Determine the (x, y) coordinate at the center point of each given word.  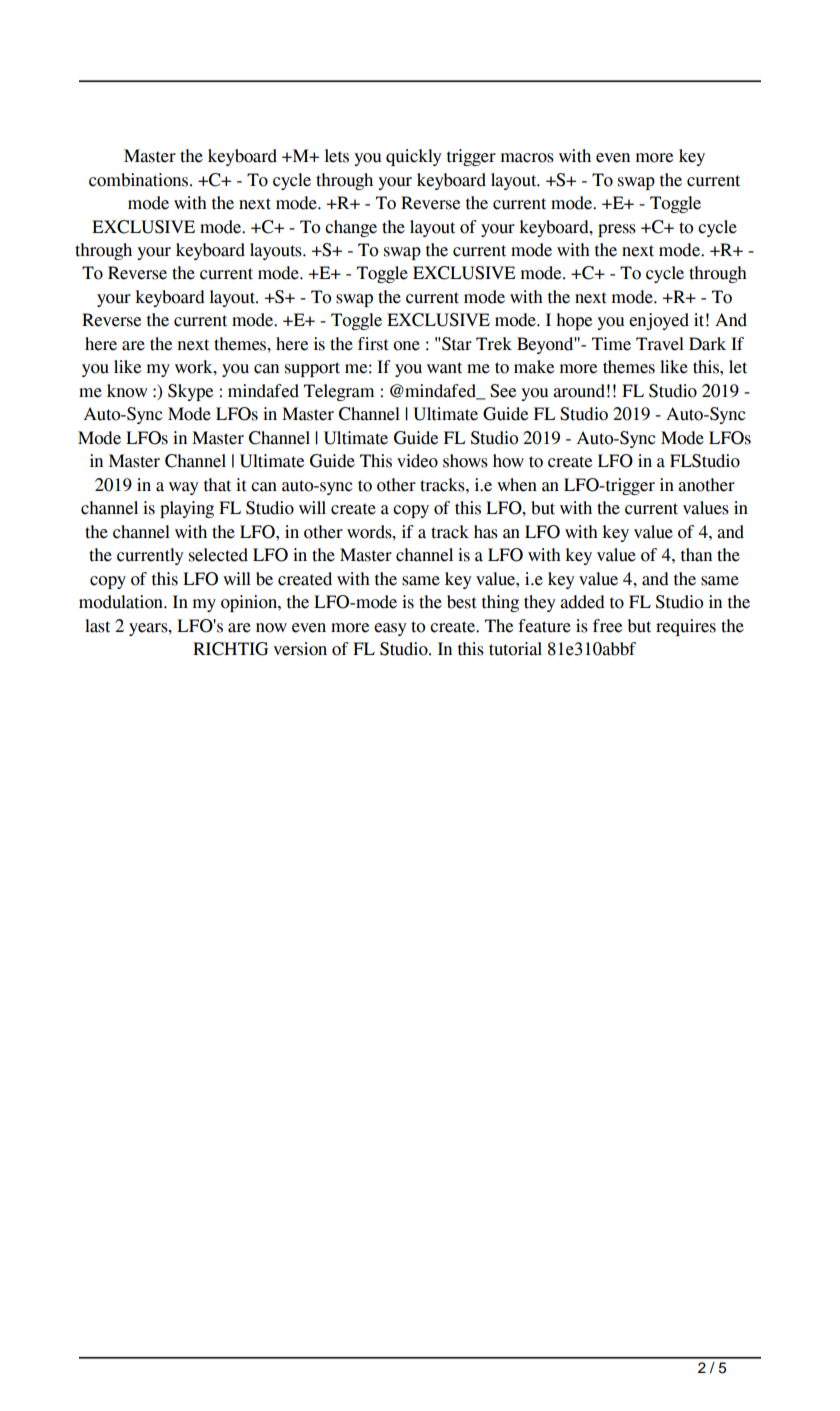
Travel (660, 344)
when (517, 485)
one (406, 346)
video (417, 461)
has (486, 532)
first (373, 344)
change (351, 228)
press (617, 230)
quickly (413, 157)
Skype (190, 392)
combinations (140, 180)
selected (218, 555)
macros (527, 158)
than (696, 555)
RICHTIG (230, 649)
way (183, 488)
